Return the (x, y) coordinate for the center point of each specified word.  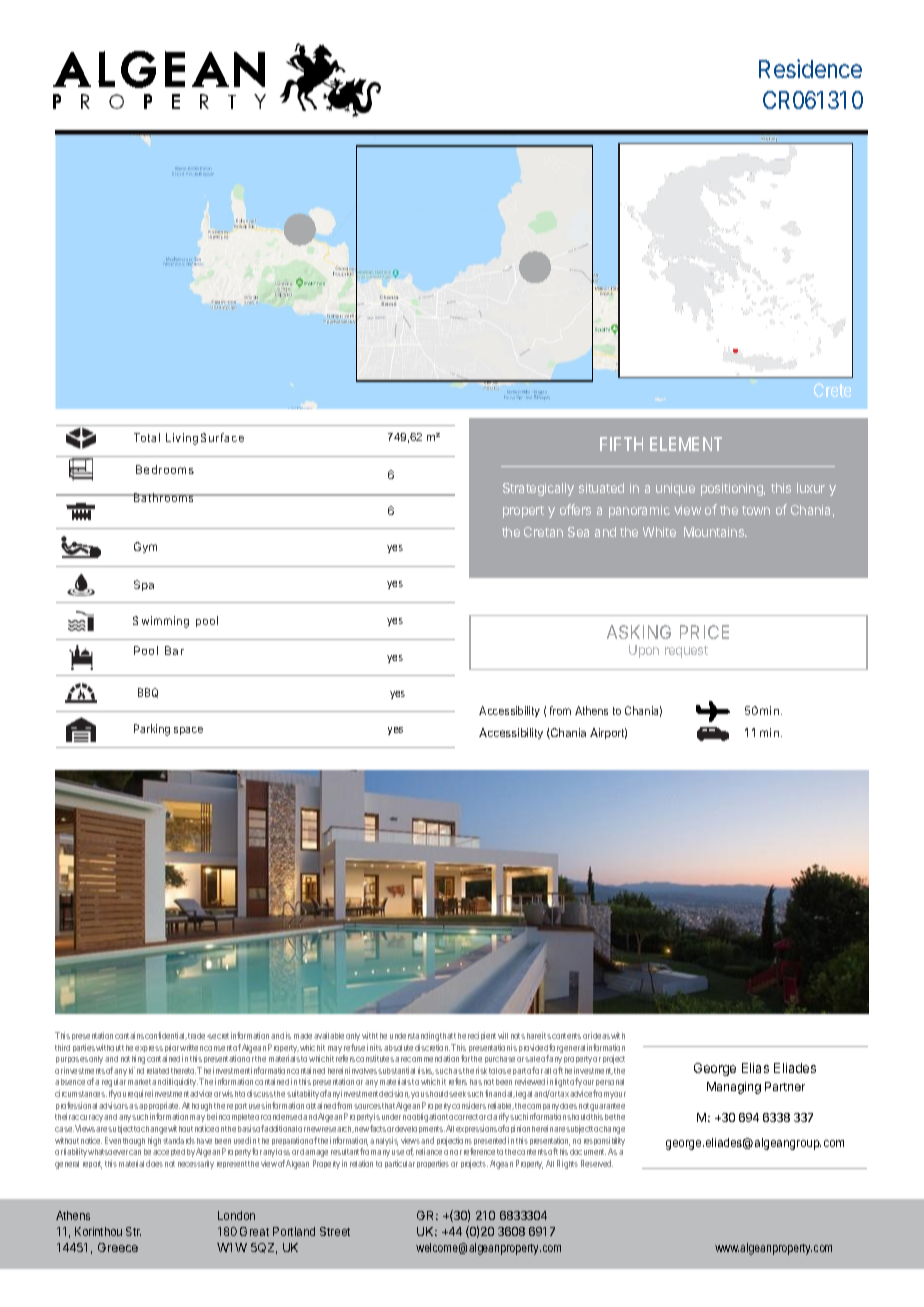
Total (147, 437)
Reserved (597, 1163)
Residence (810, 68)
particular (400, 1164)
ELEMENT (686, 444)
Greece (118, 1247)
